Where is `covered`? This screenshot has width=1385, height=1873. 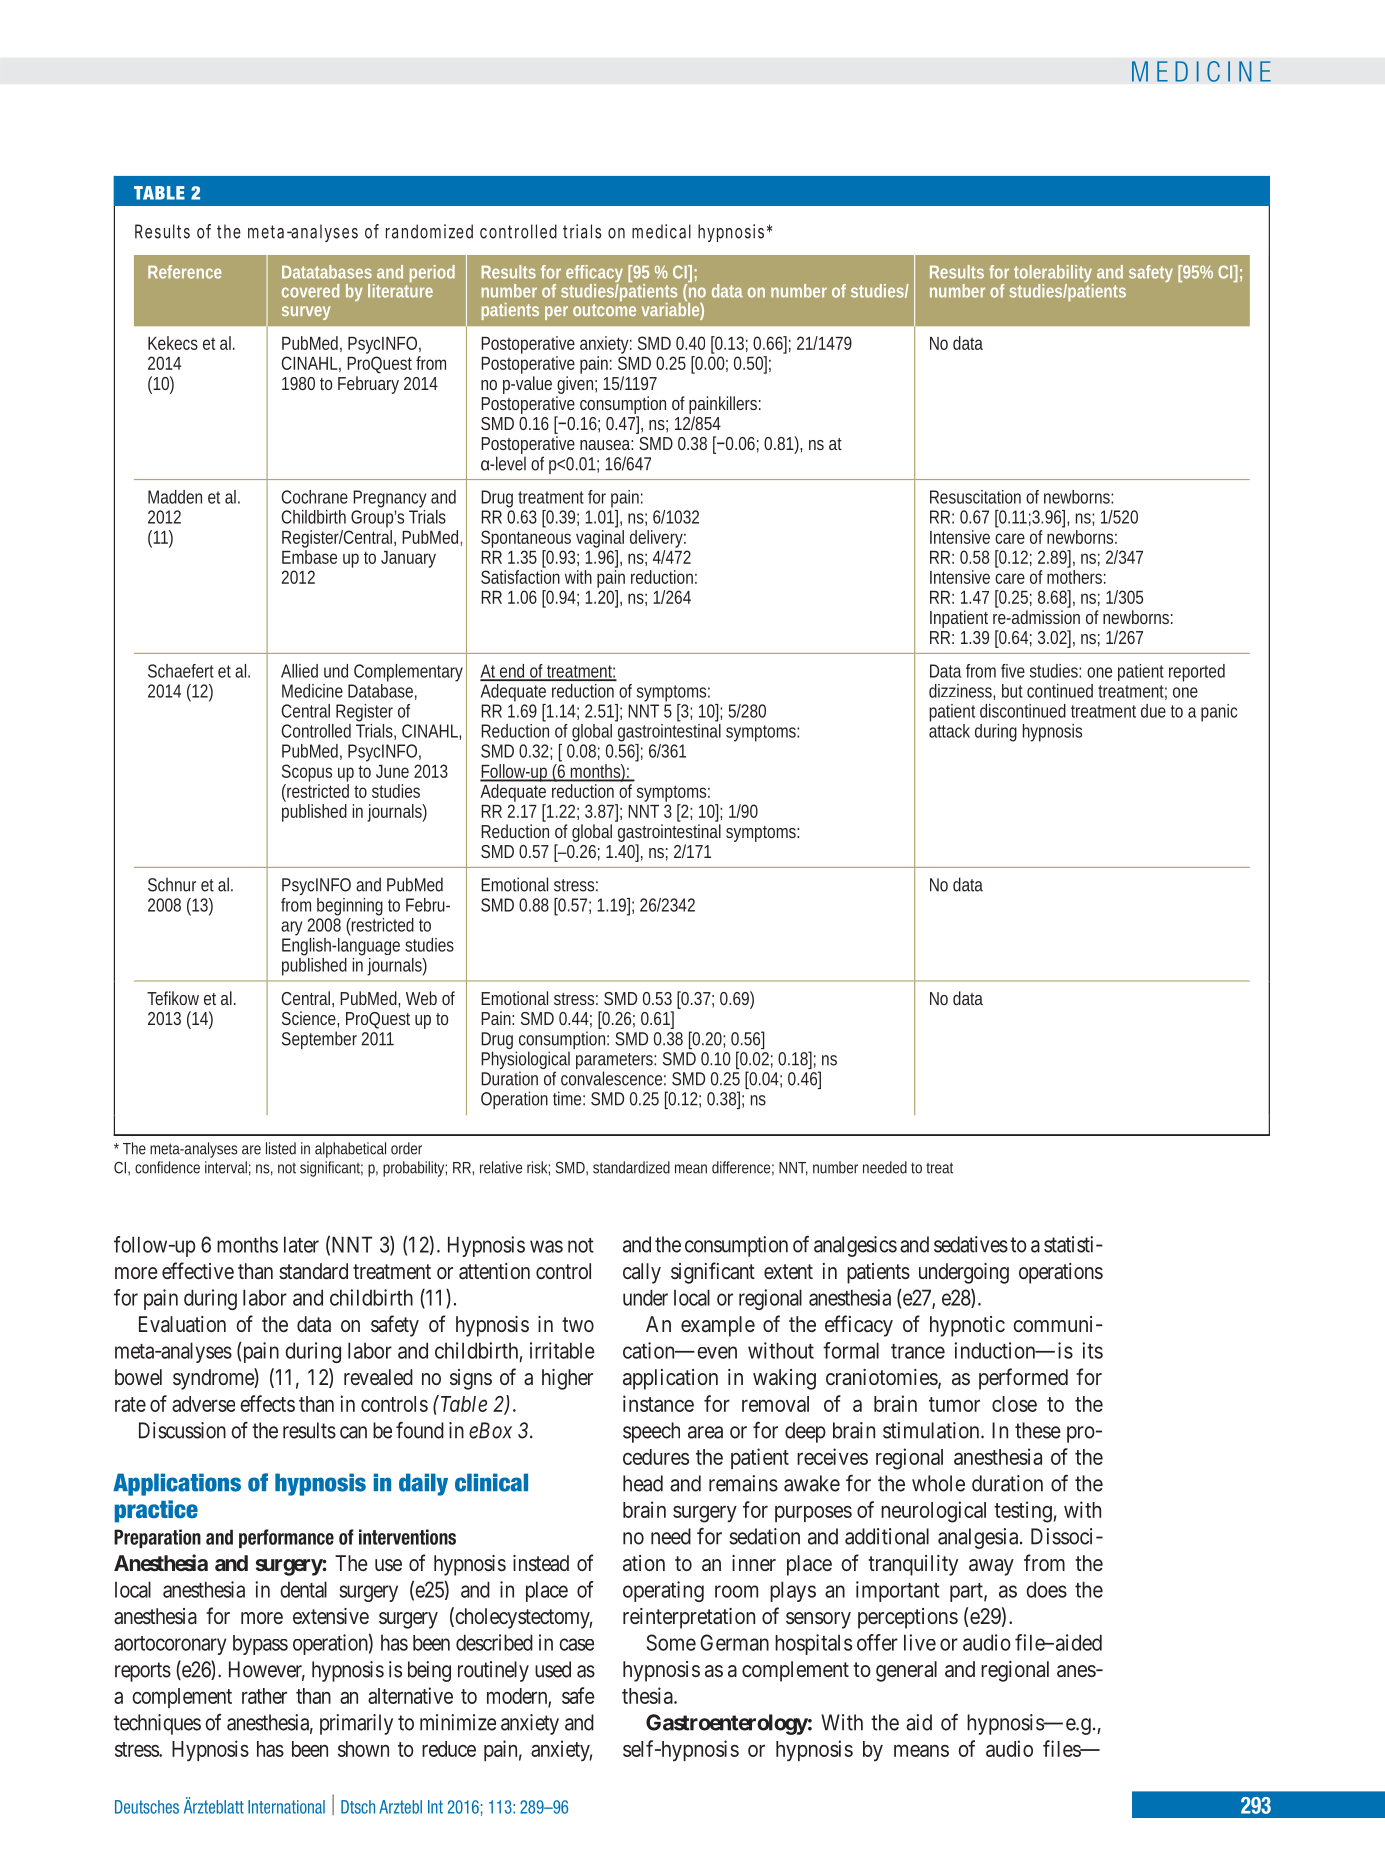 covered is located at coordinates (310, 291).
